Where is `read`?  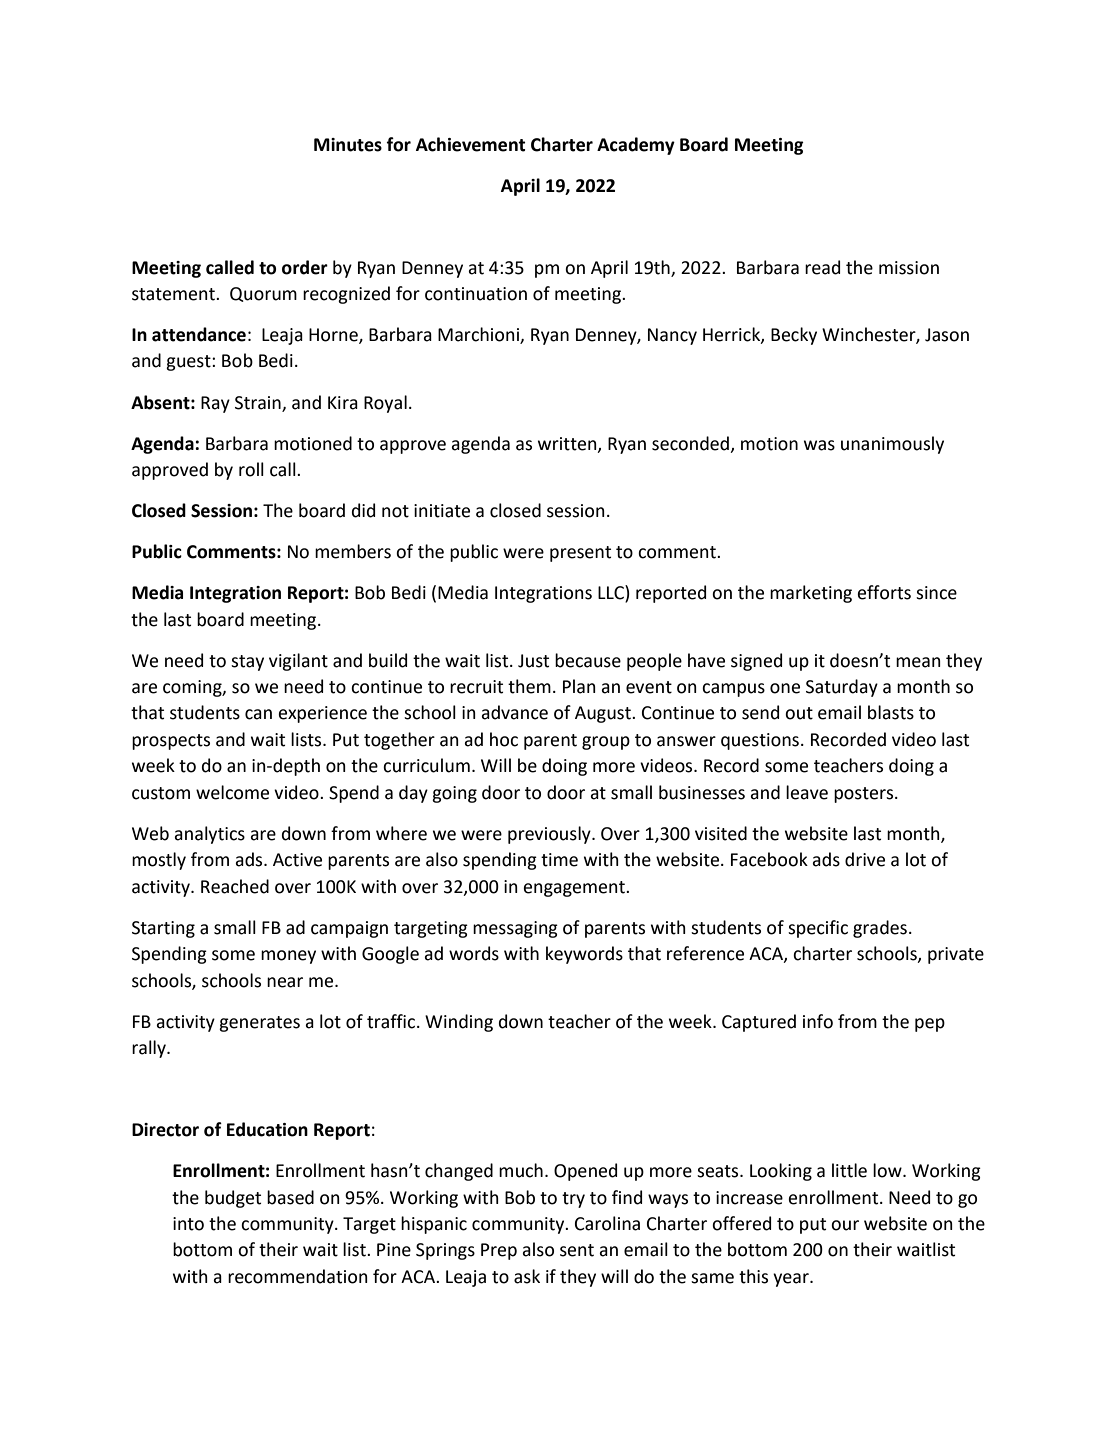 read is located at coordinates (822, 267).
